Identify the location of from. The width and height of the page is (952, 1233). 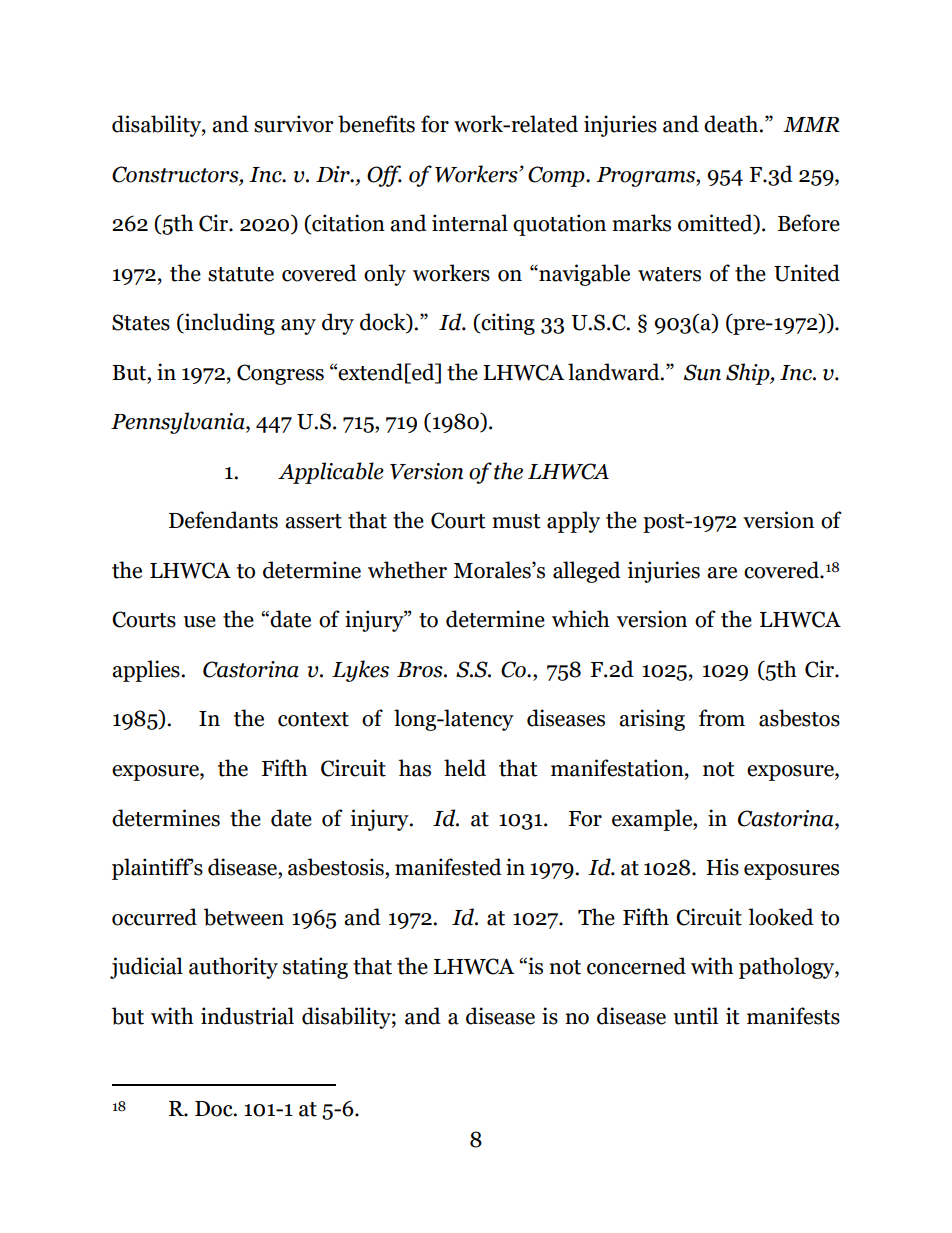
(722, 718).
